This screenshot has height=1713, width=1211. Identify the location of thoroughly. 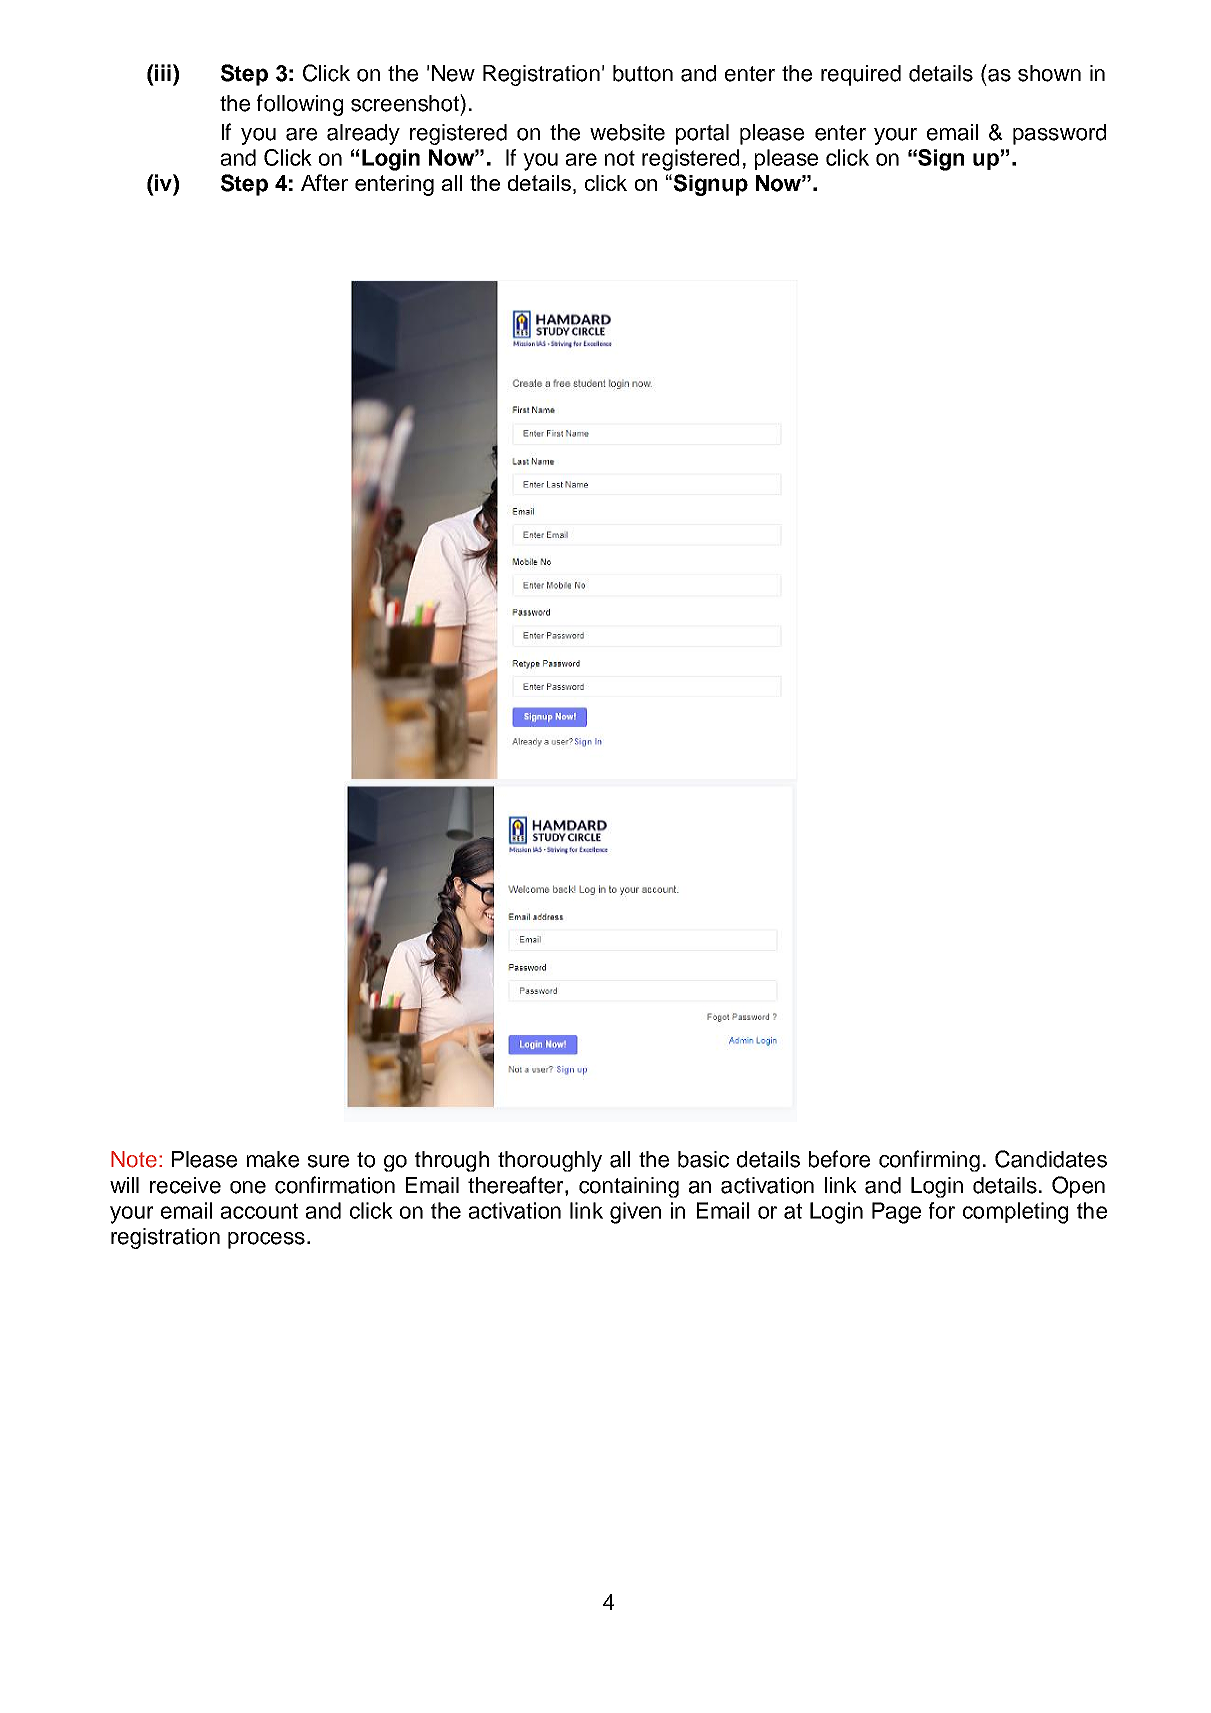
(550, 1161).
